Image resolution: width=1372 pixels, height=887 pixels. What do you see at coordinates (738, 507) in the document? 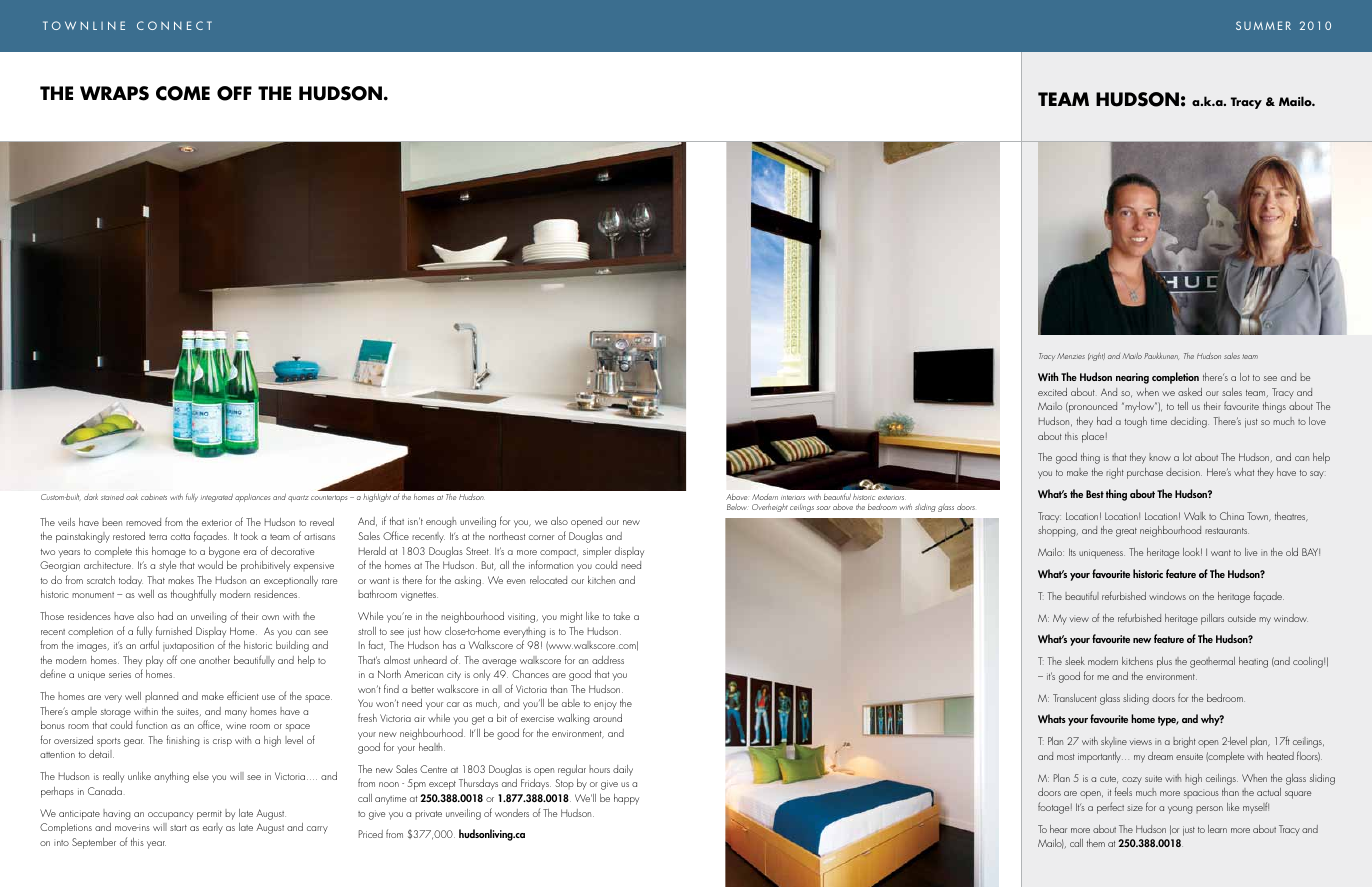
I see `Below` at bounding box center [738, 507].
